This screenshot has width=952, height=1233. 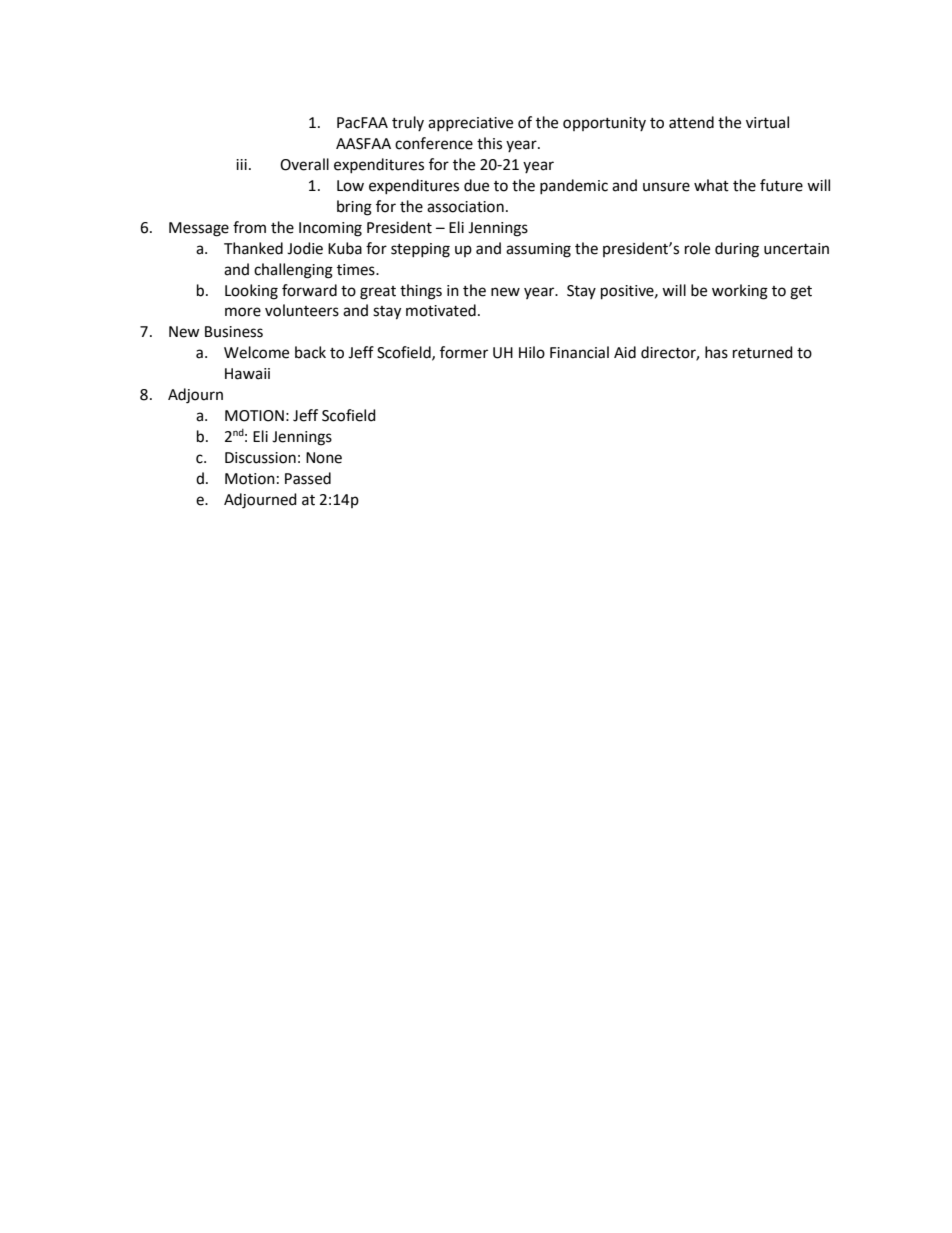 What do you see at coordinates (691, 122) in the screenshot?
I see `attend` at bounding box center [691, 122].
